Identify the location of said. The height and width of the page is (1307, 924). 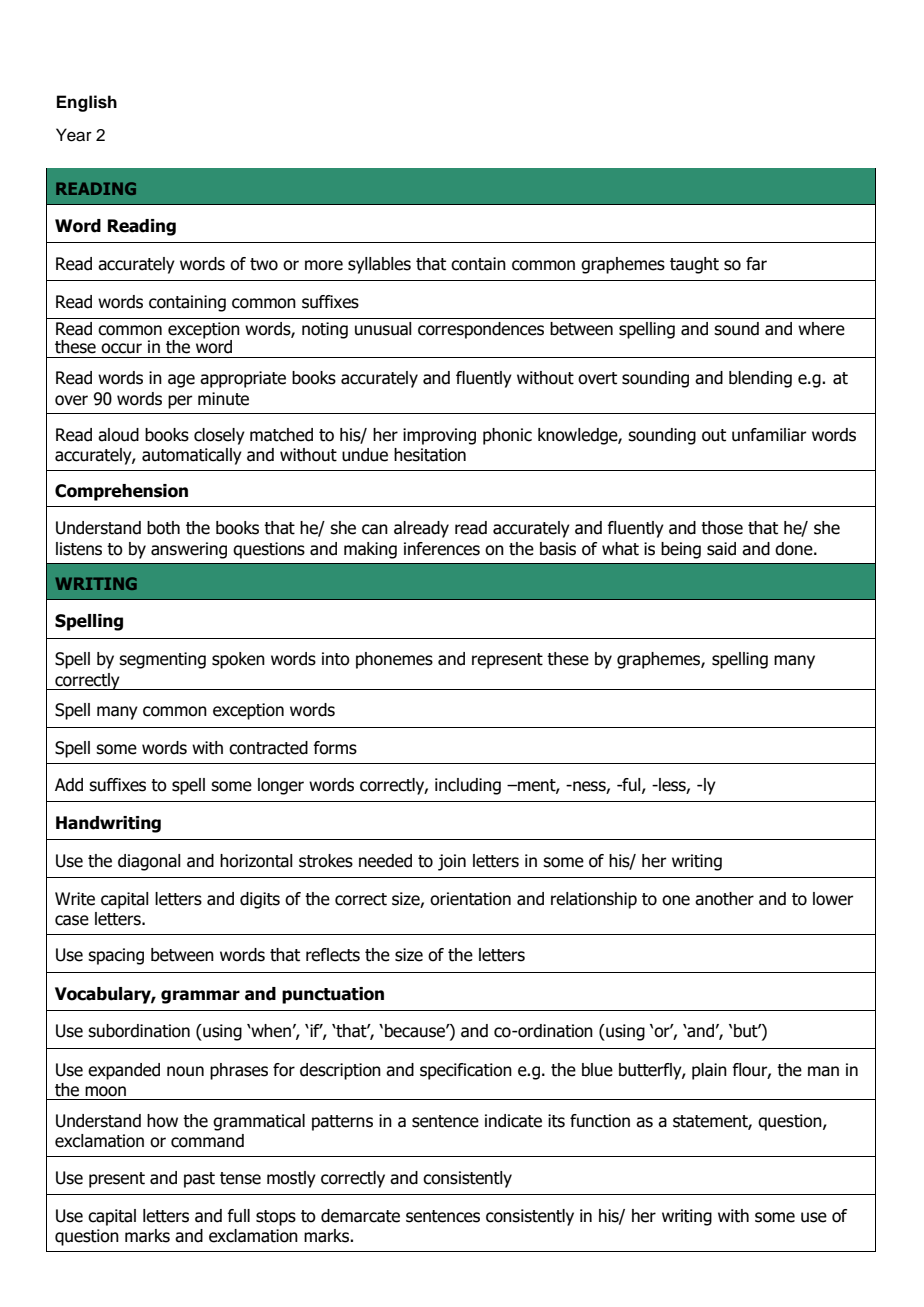
(721, 549).
